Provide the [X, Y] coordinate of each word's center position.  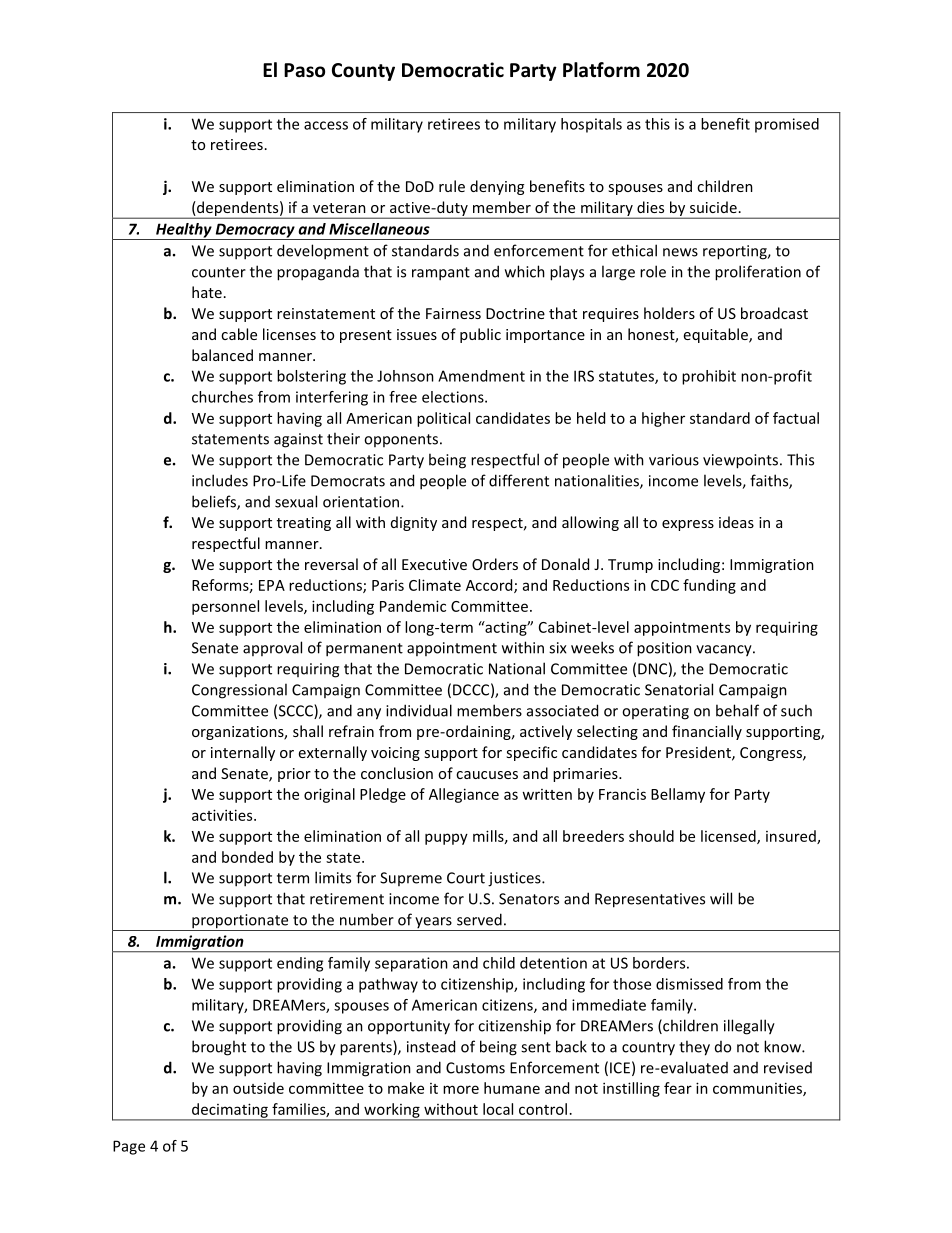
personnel [225, 607]
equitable [717, 335]
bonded [247, 857]
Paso [304, 70]
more [461, 1089]
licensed [729, 837]
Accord [490, 586]
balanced [222, 355]
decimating [229, 1111]
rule [452, 186]
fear [678, 1088]
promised [787, 125]
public [480, 335]
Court [466, 878]
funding [709, 586]
